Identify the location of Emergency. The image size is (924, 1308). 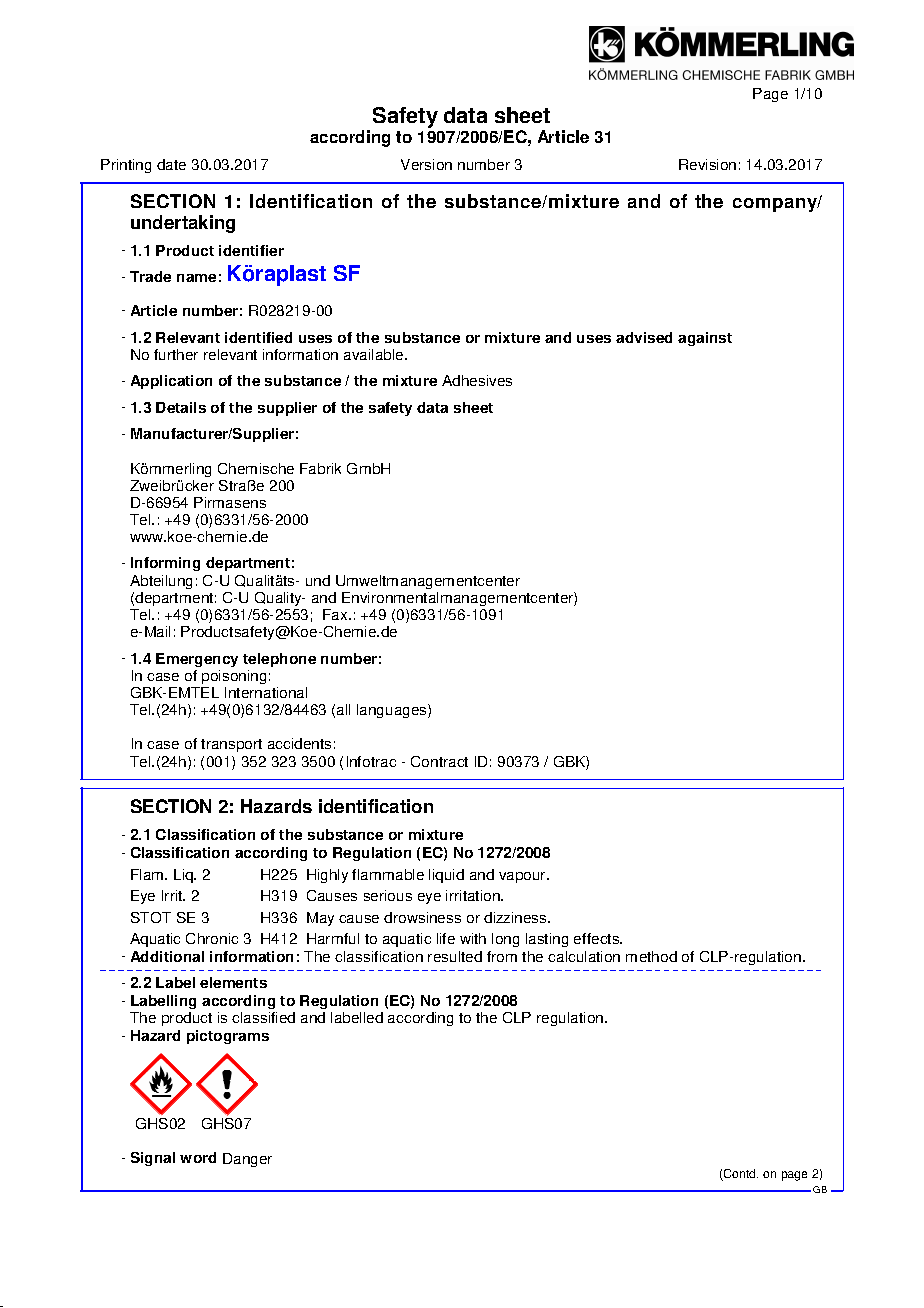
(197, 660).
